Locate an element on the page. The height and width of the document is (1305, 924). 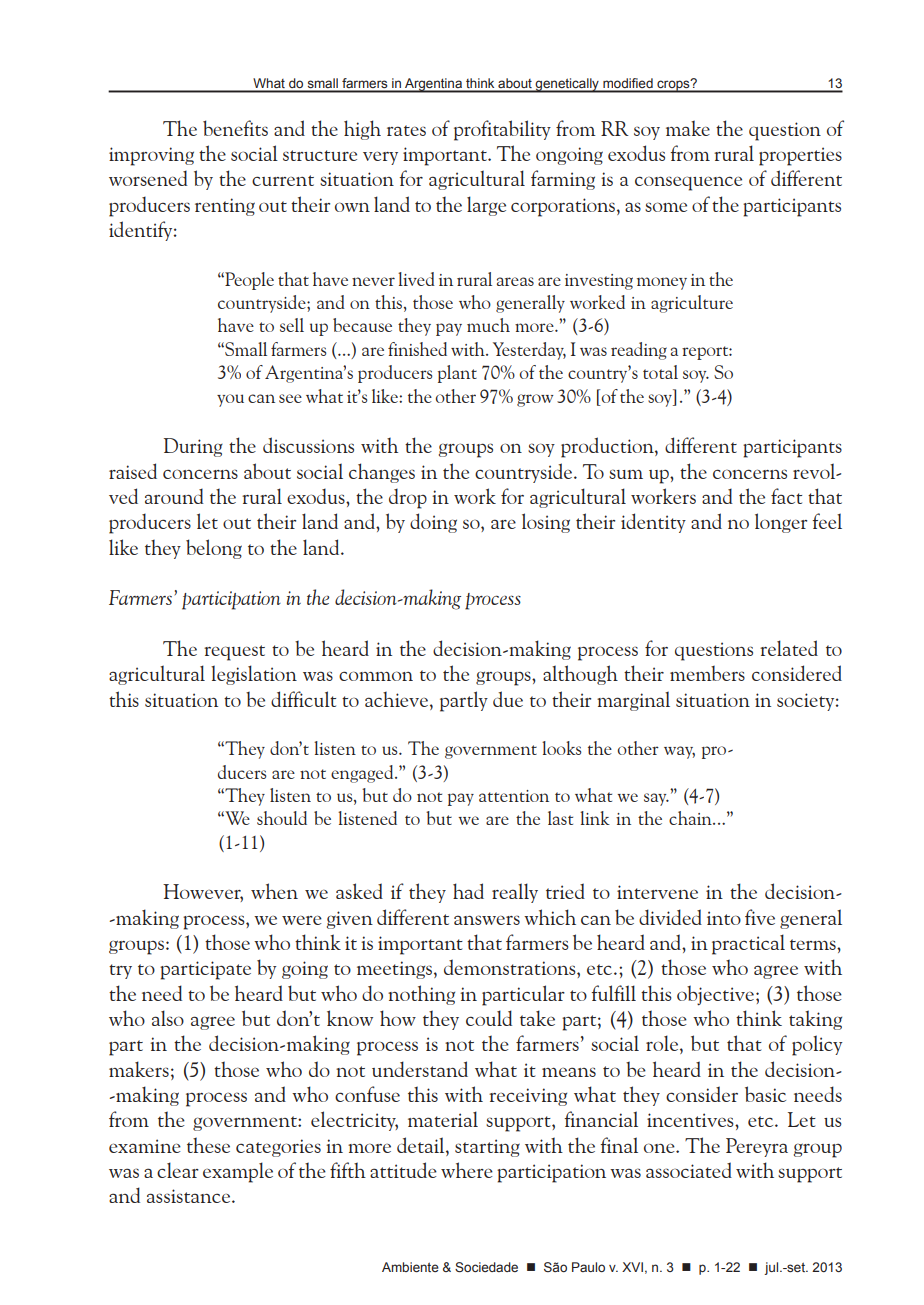
legislation is located at coordinates (254, 675).
